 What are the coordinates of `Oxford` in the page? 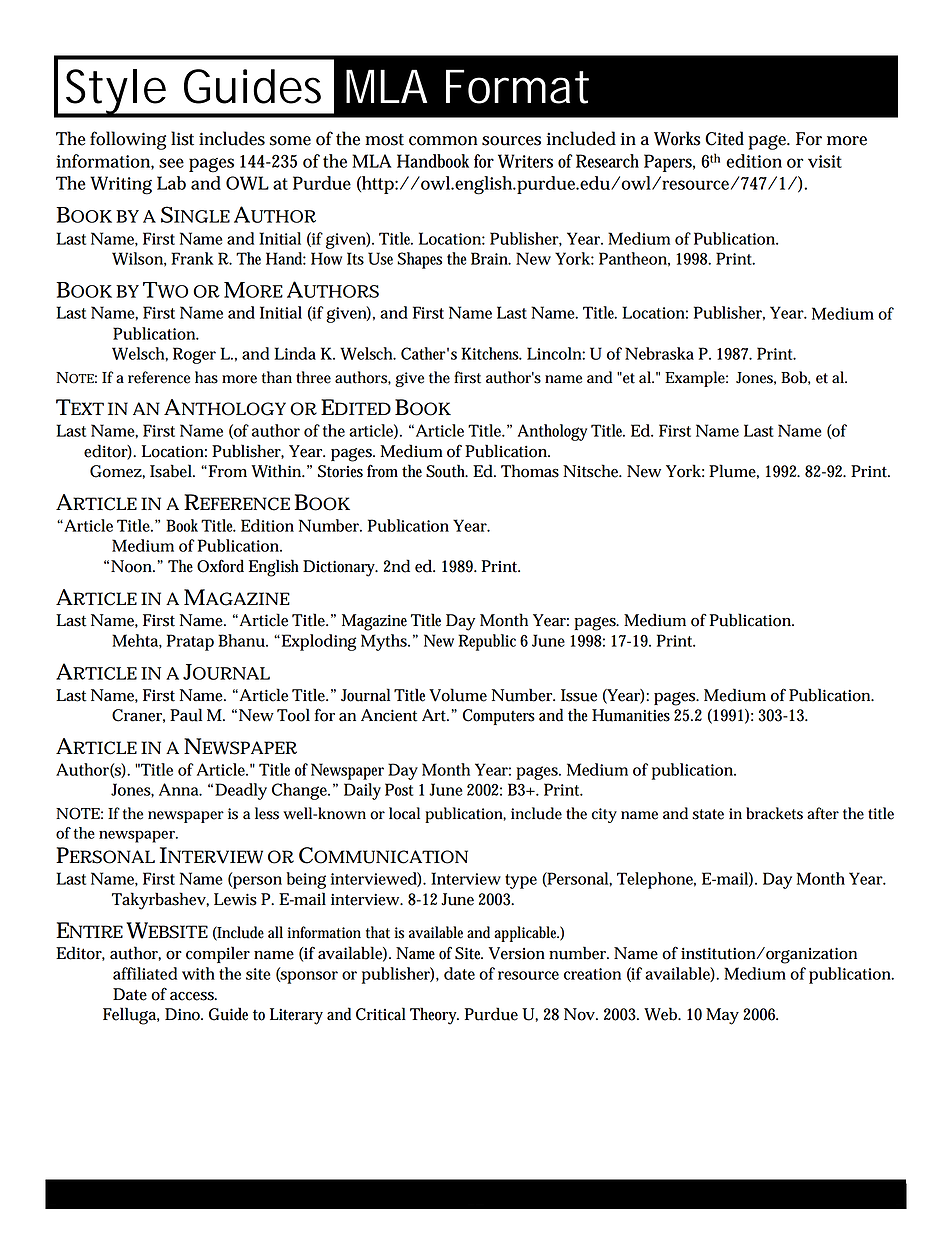 It's located at (220, 566).
